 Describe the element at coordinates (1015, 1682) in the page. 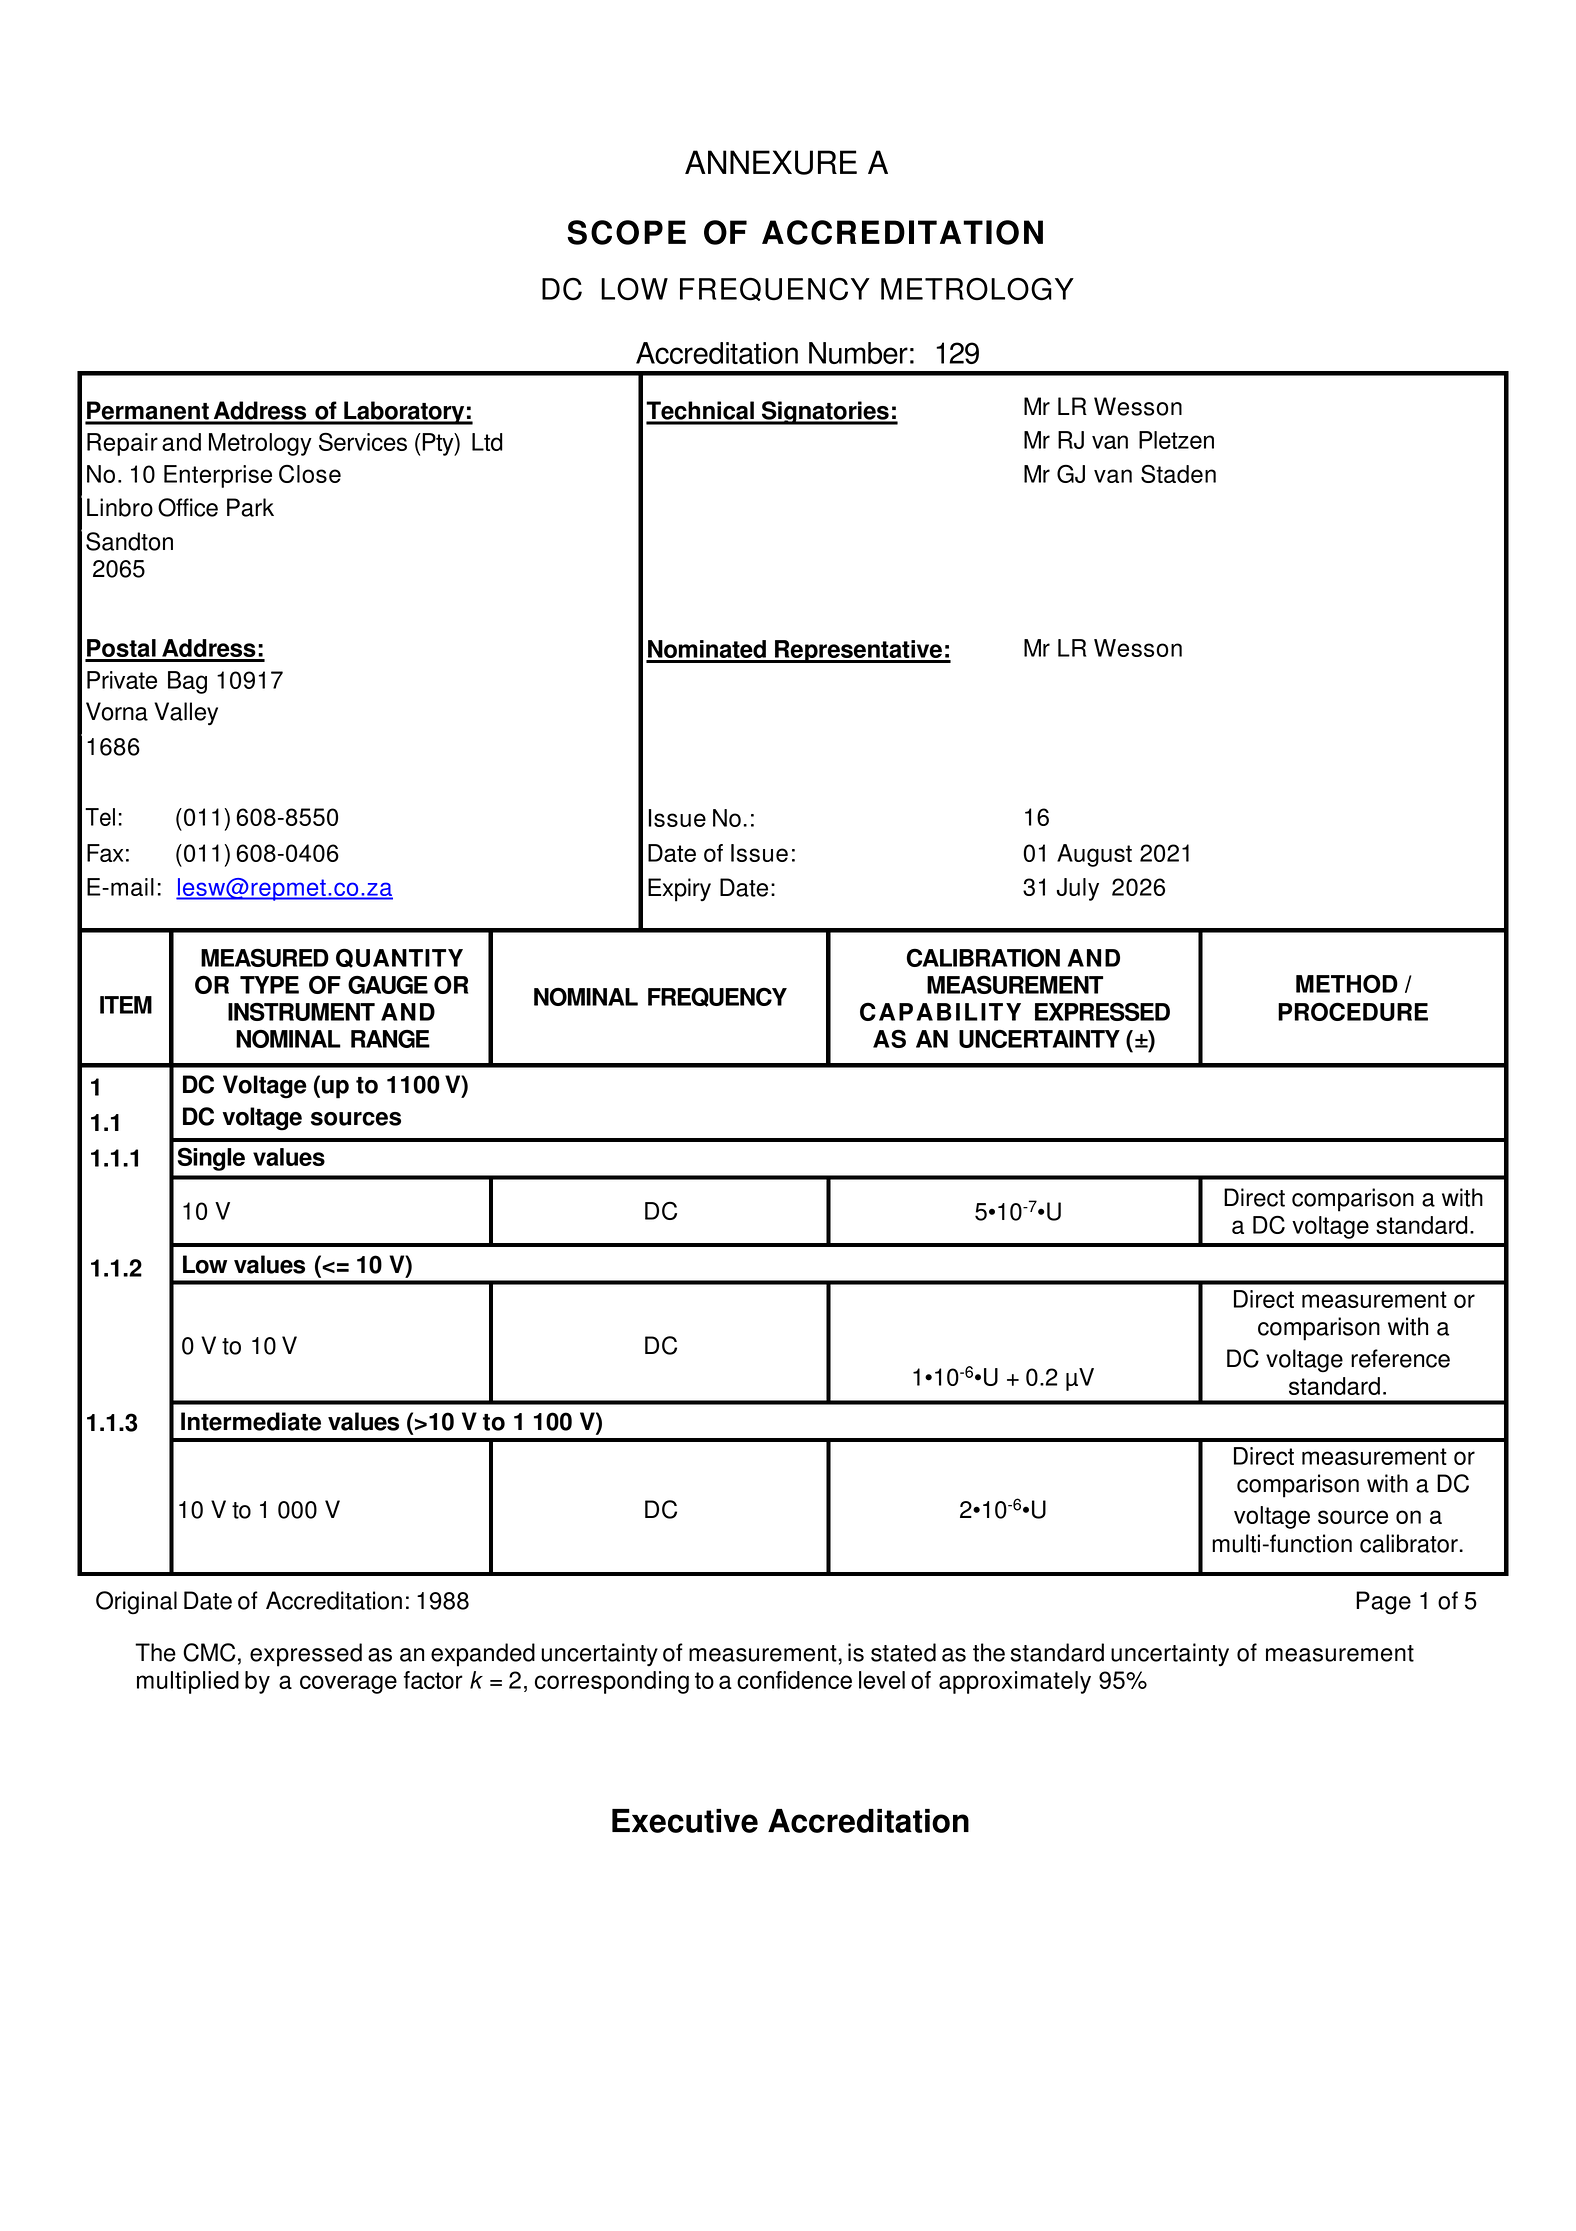

I see `approximately` at that location.
